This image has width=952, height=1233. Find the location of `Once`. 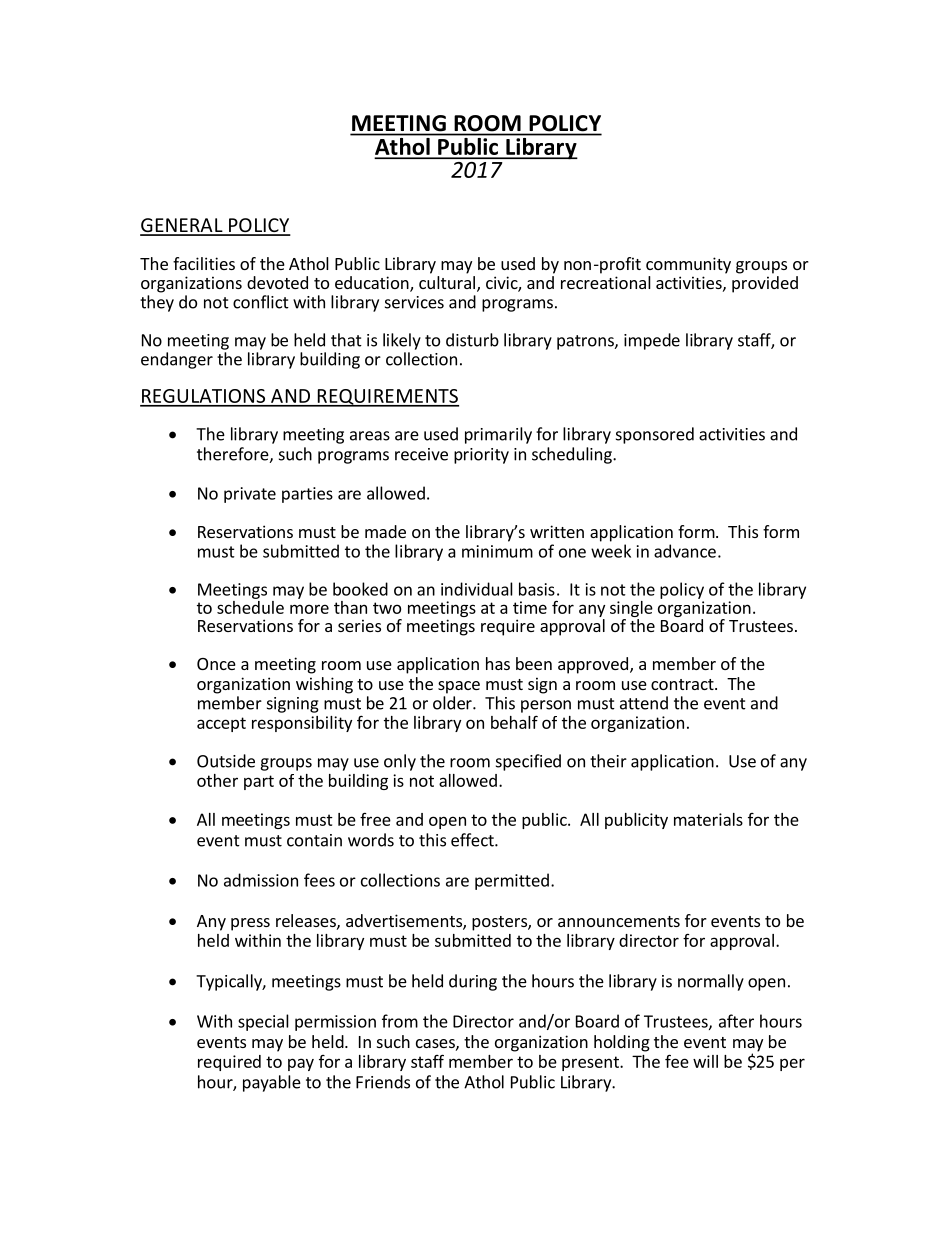

Once is located at coordinates (216, 664).
